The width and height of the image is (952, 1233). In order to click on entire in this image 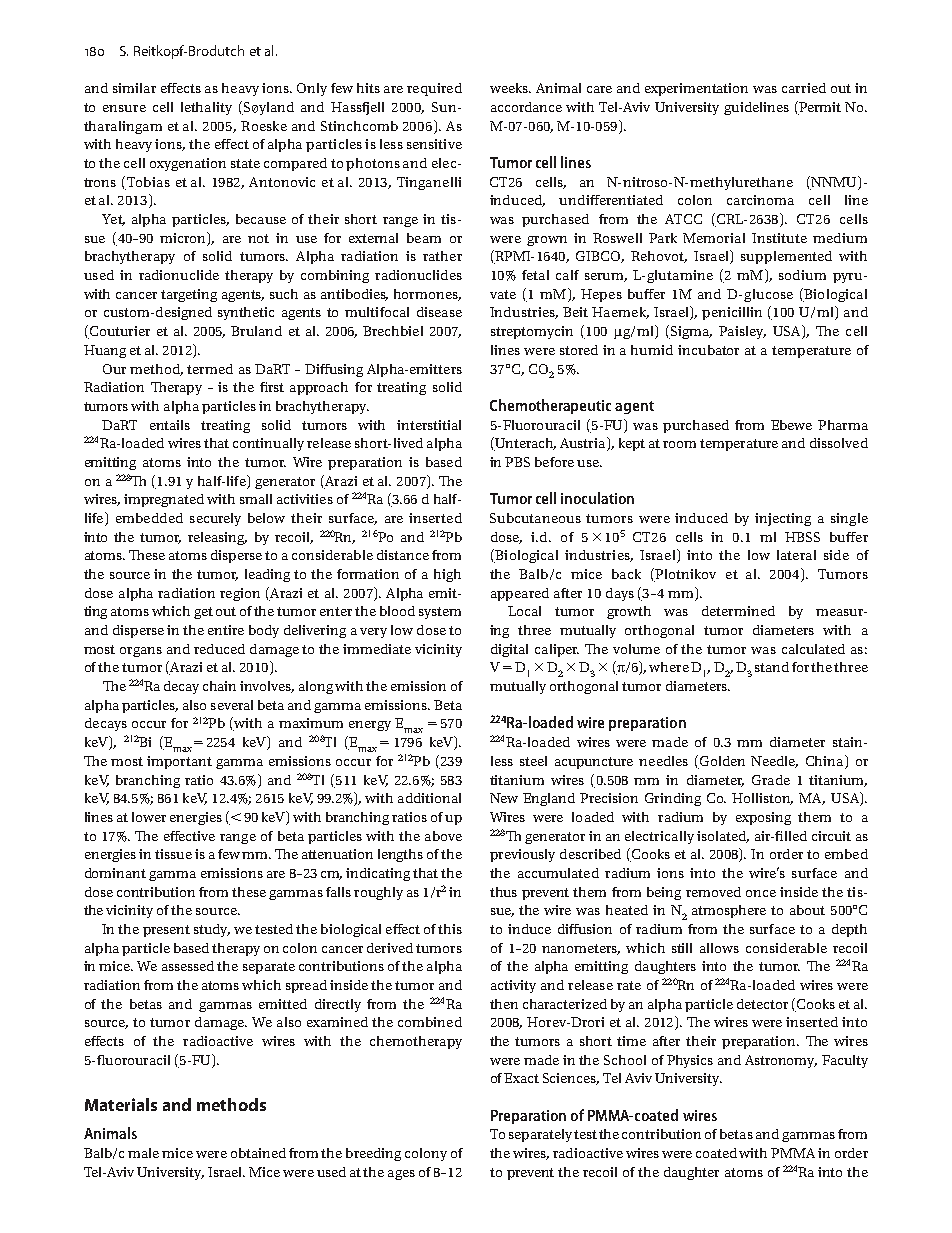, I will do `click(226, 630)`.
